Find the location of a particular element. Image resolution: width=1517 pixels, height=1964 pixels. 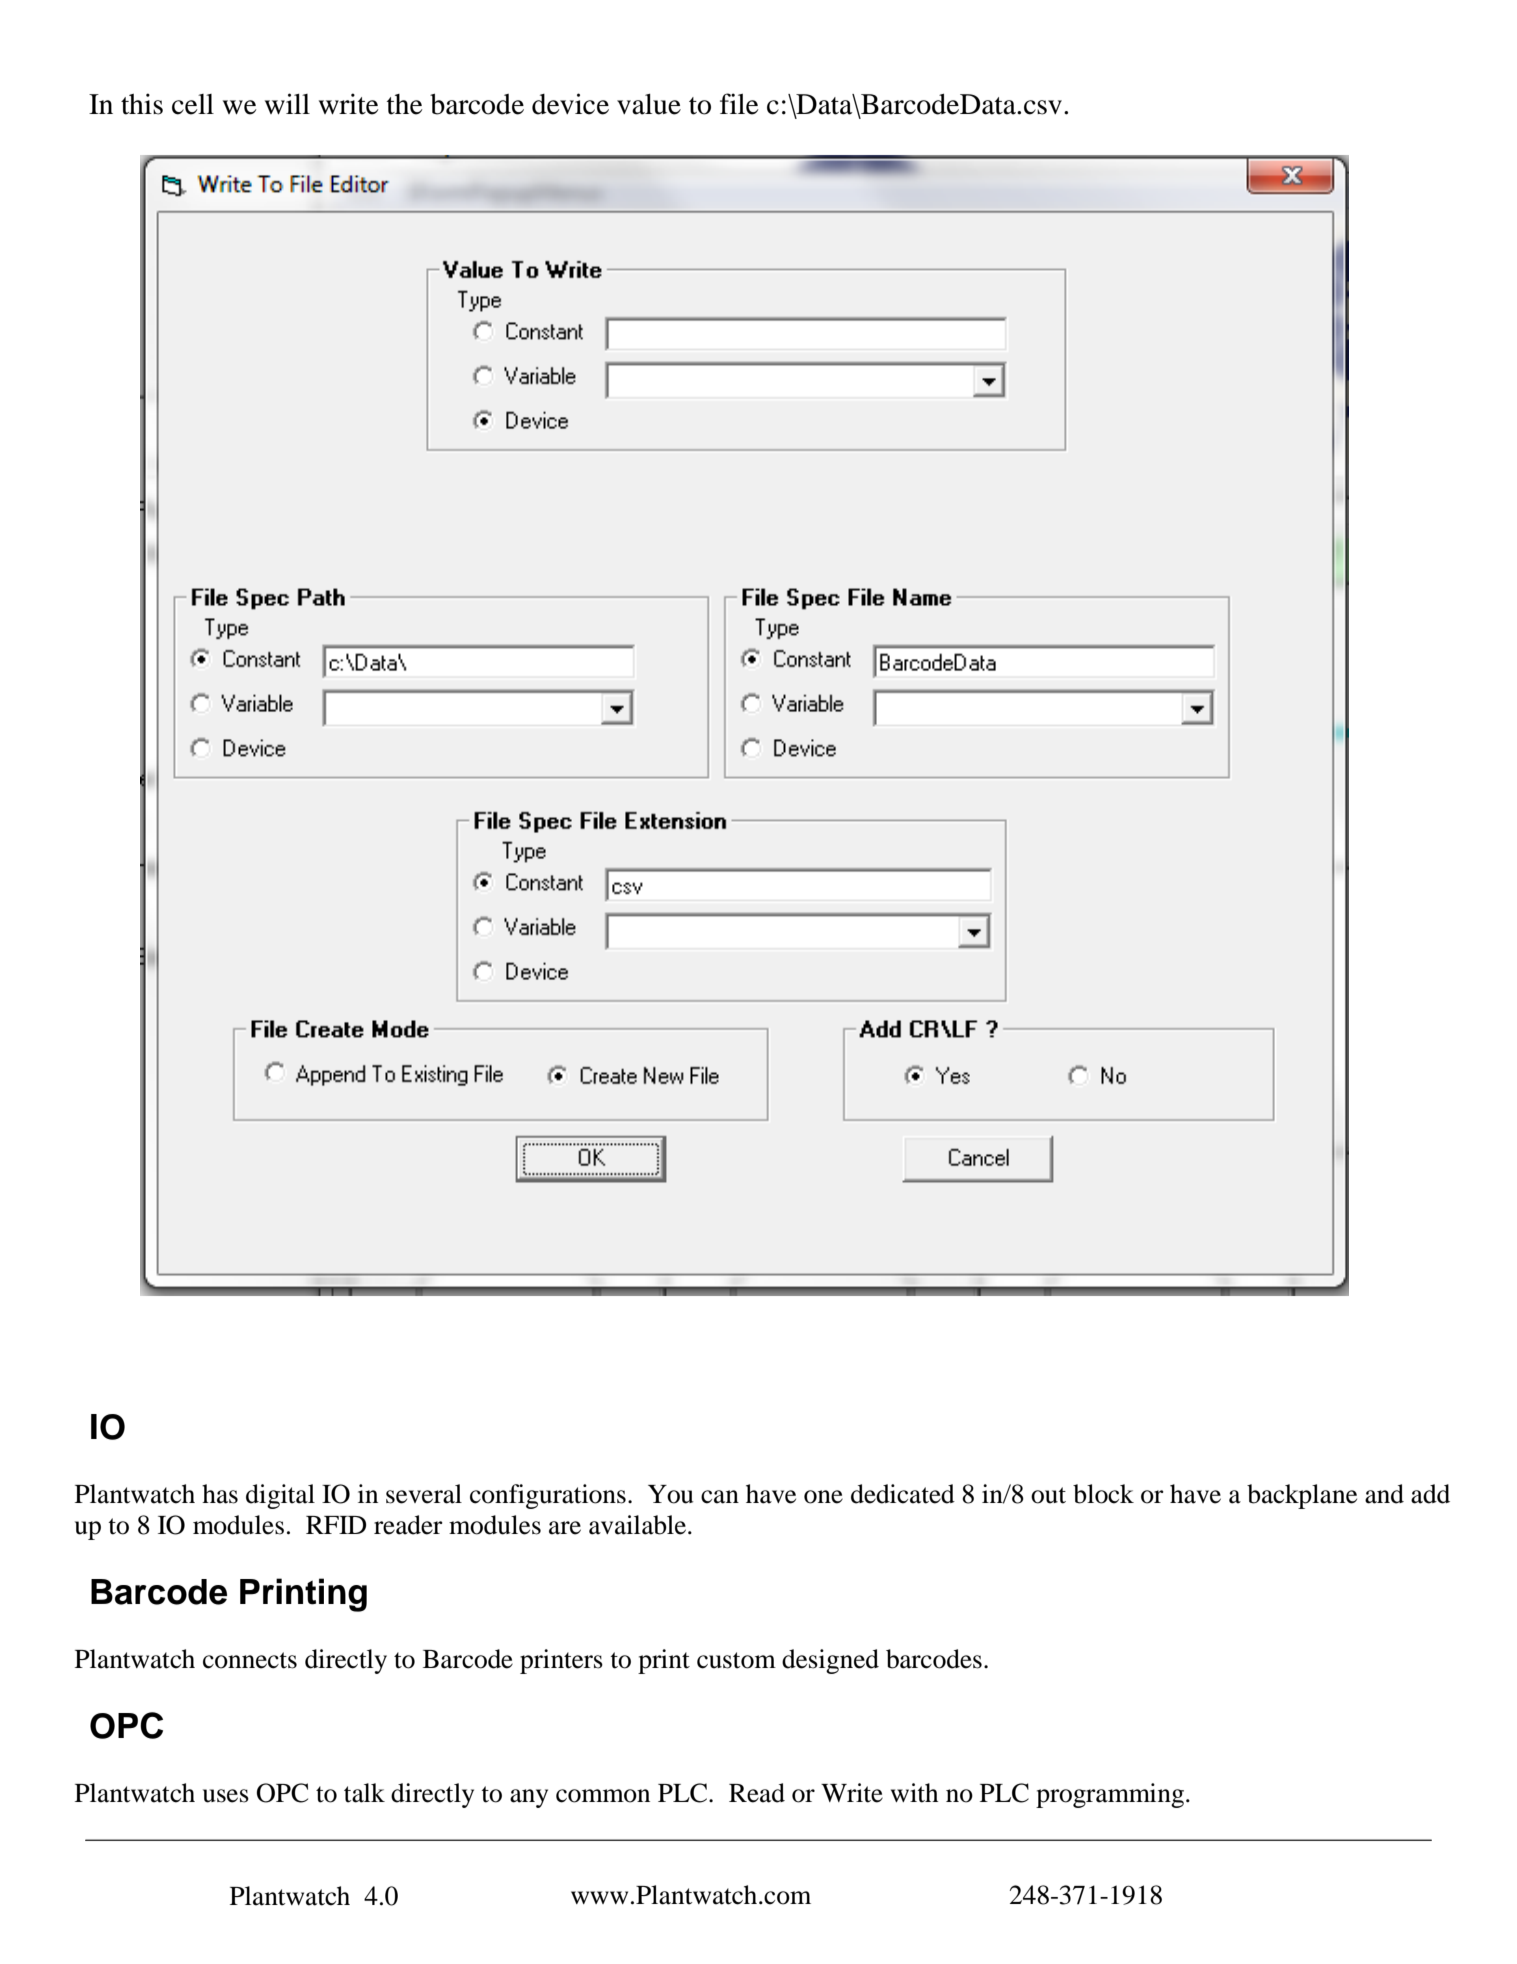

will is located at coordinates (287, 103).
